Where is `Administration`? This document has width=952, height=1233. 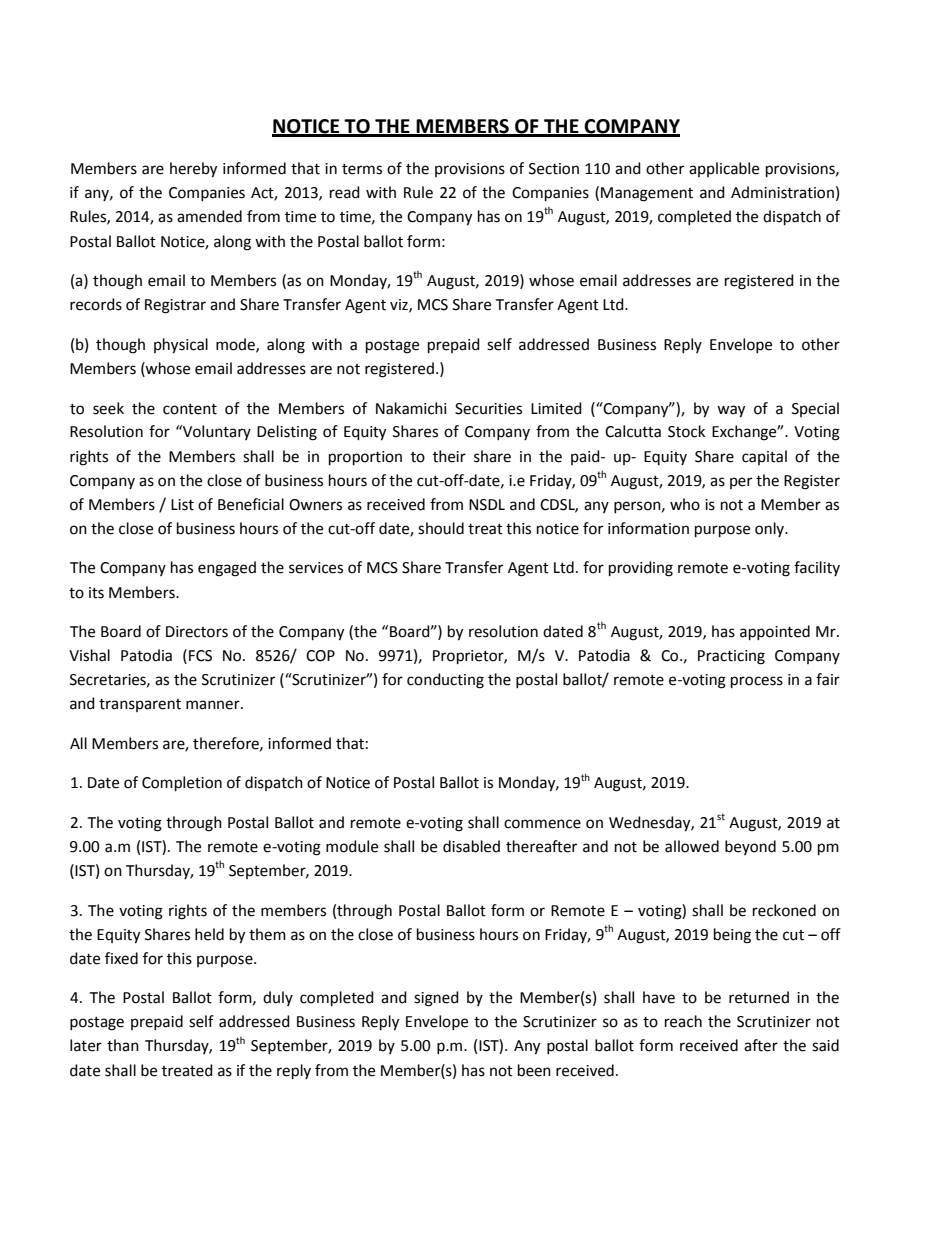
Administration is located at coordinates (782, 192).
